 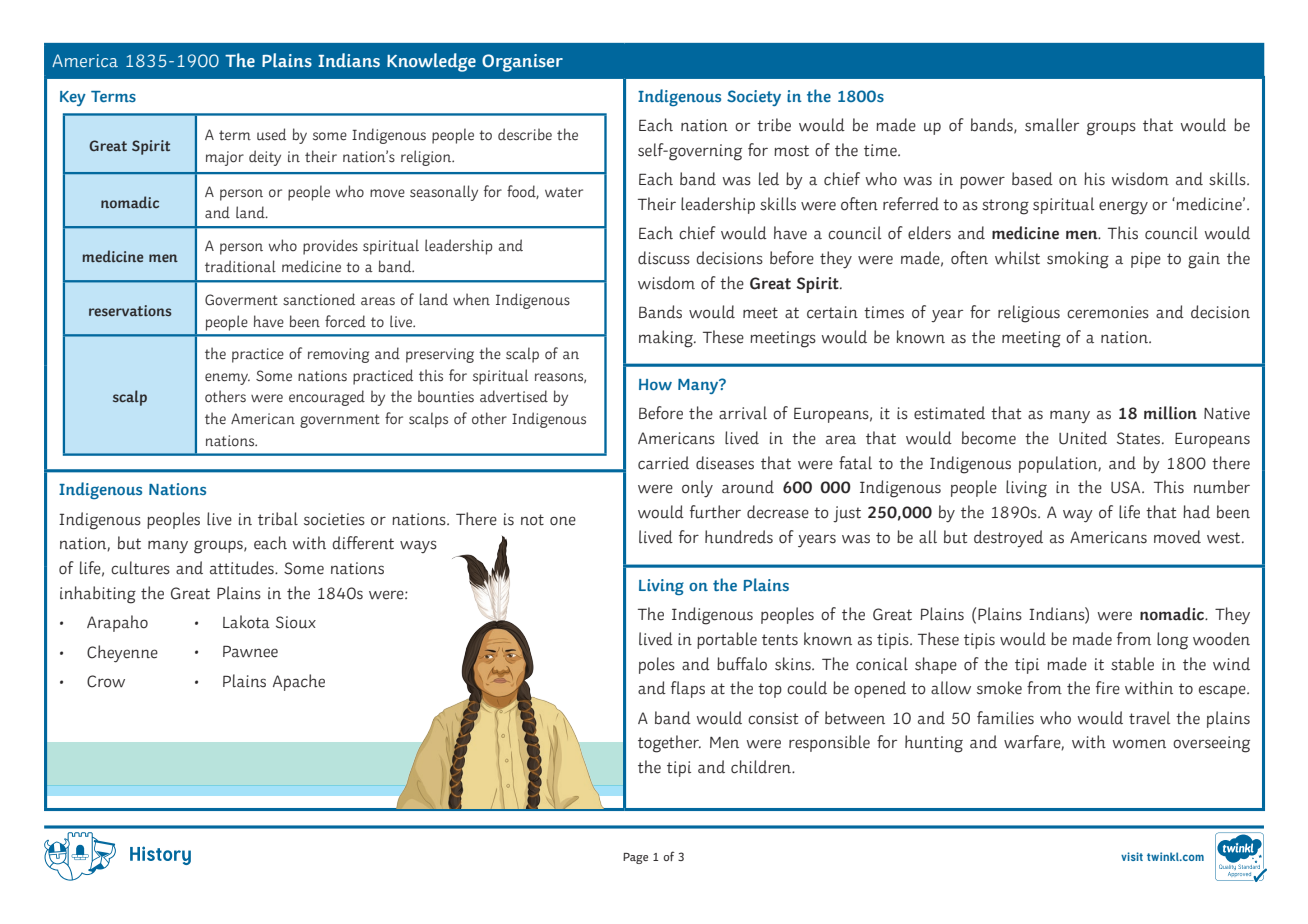 What do you see at coordinates (1052, 125) in the page?
I see `smaller` at bounding box center [1052, 125].
